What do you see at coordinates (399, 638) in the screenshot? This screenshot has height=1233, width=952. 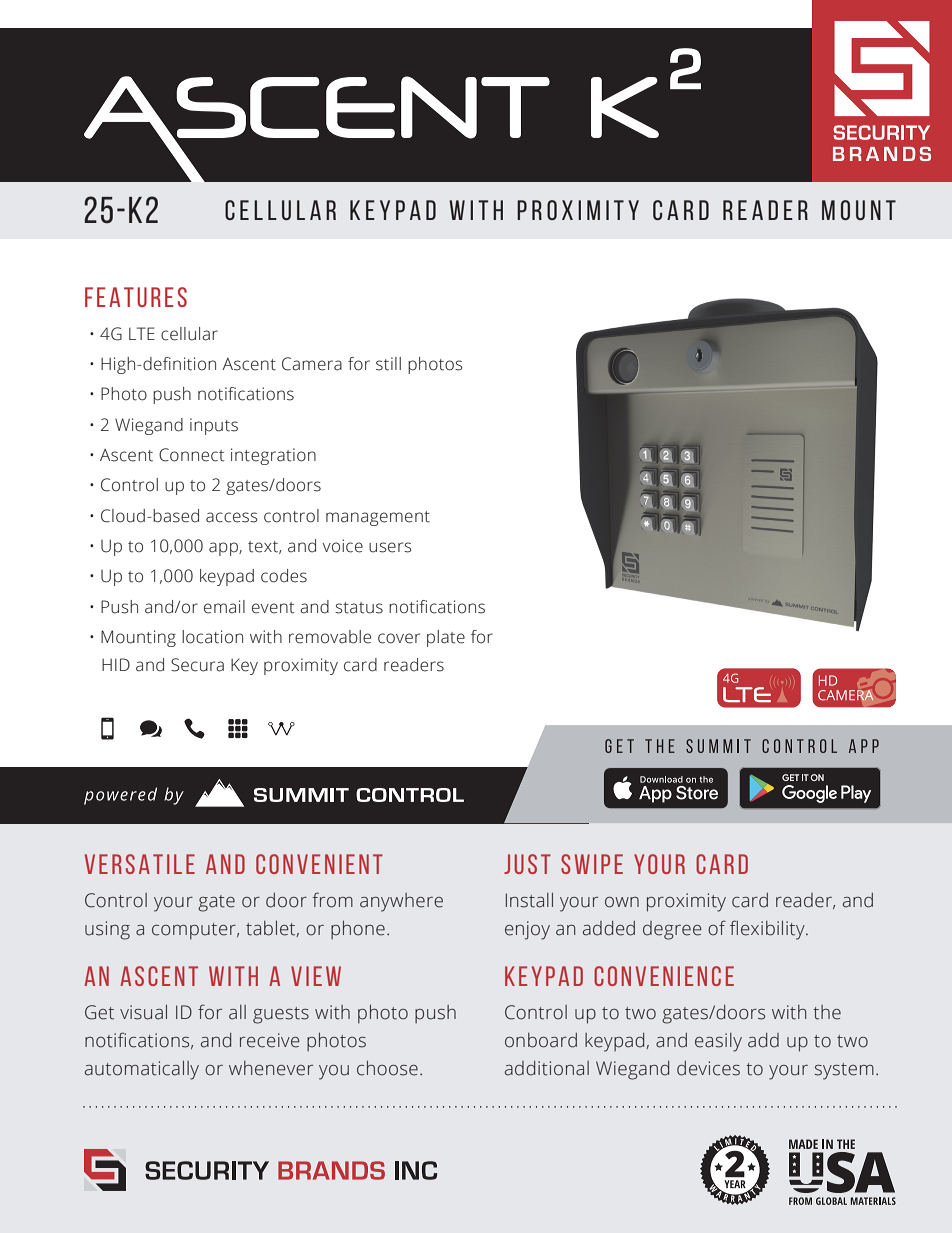 I see `cover` at bounding box center [399, 638].
